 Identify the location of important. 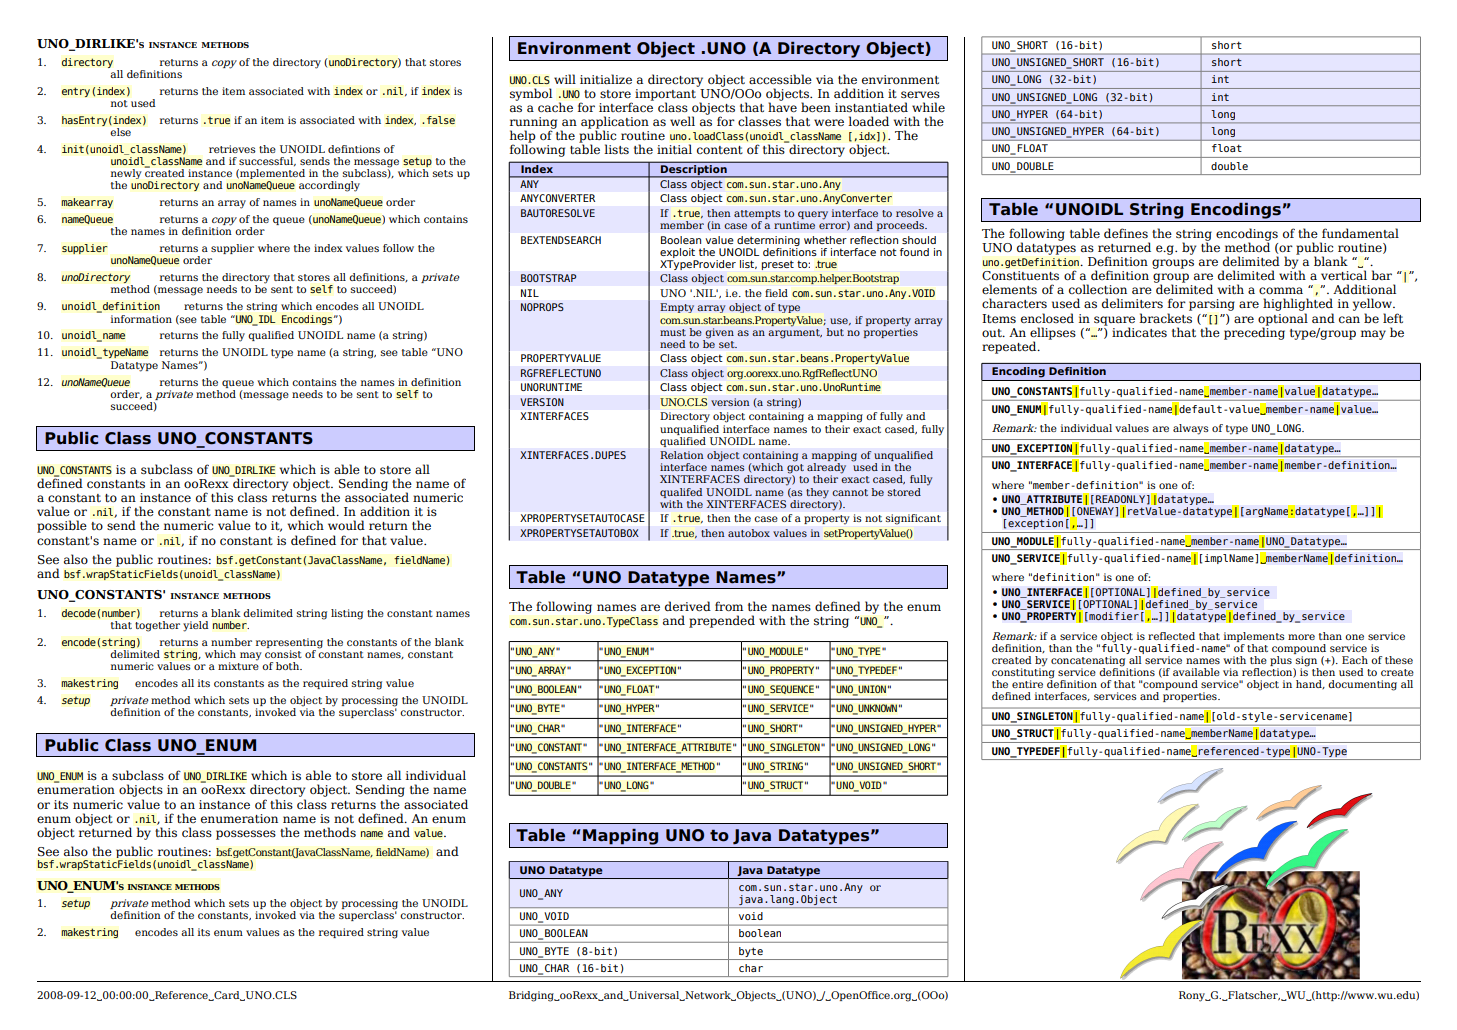
(665, 96).
